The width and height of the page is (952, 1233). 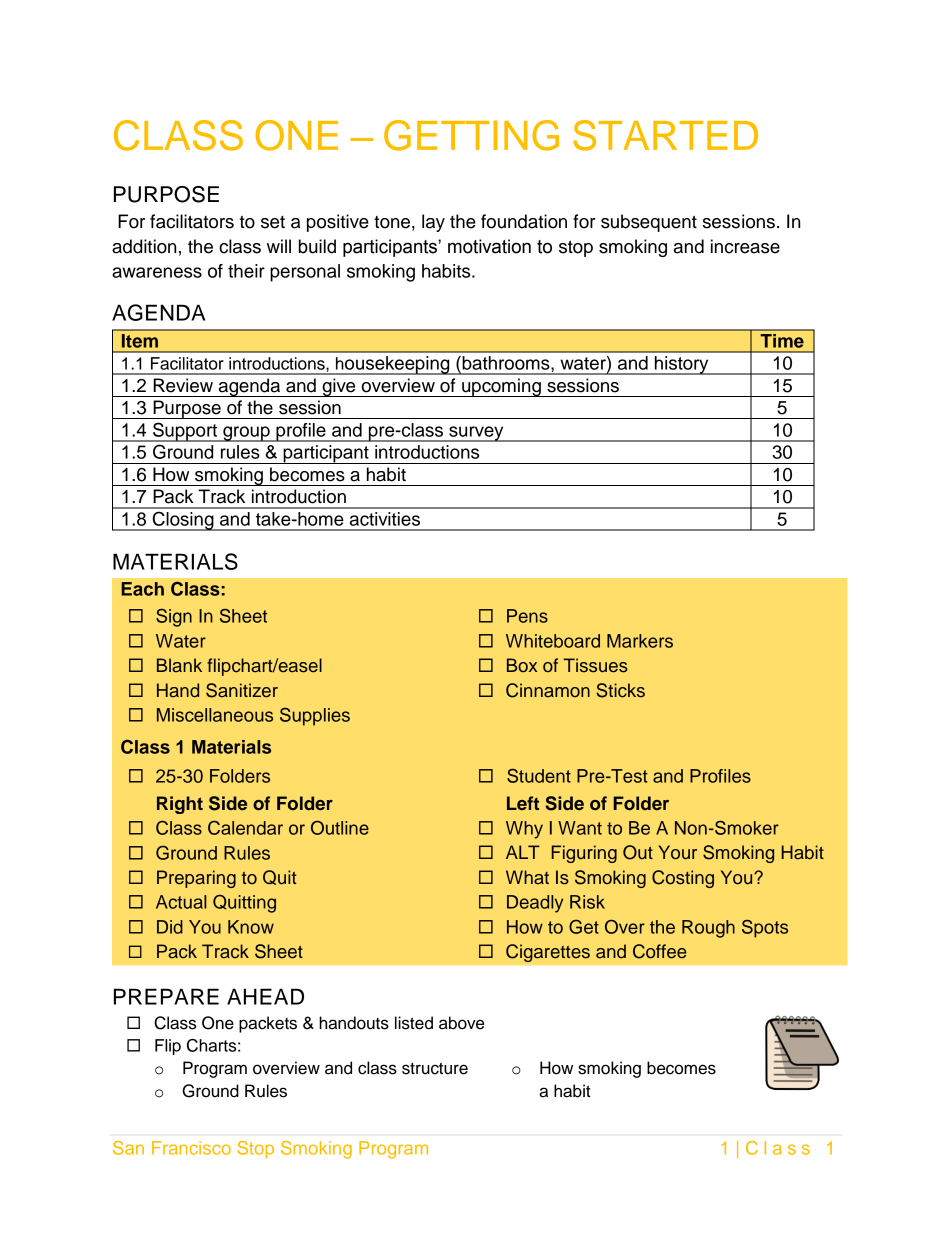 I want to click on Markers, so click(x=640, y=641).
